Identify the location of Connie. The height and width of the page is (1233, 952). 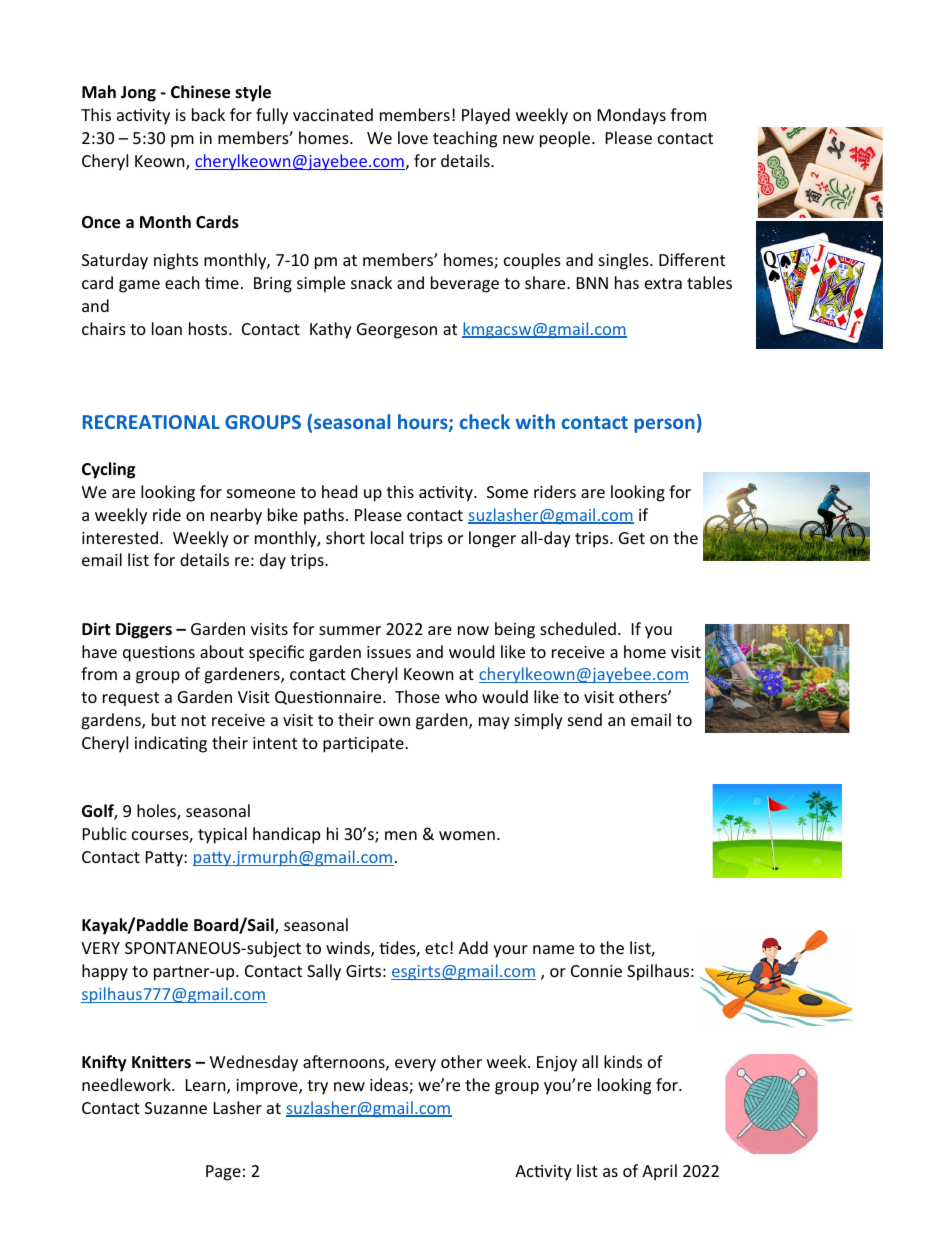
(596, 971).
